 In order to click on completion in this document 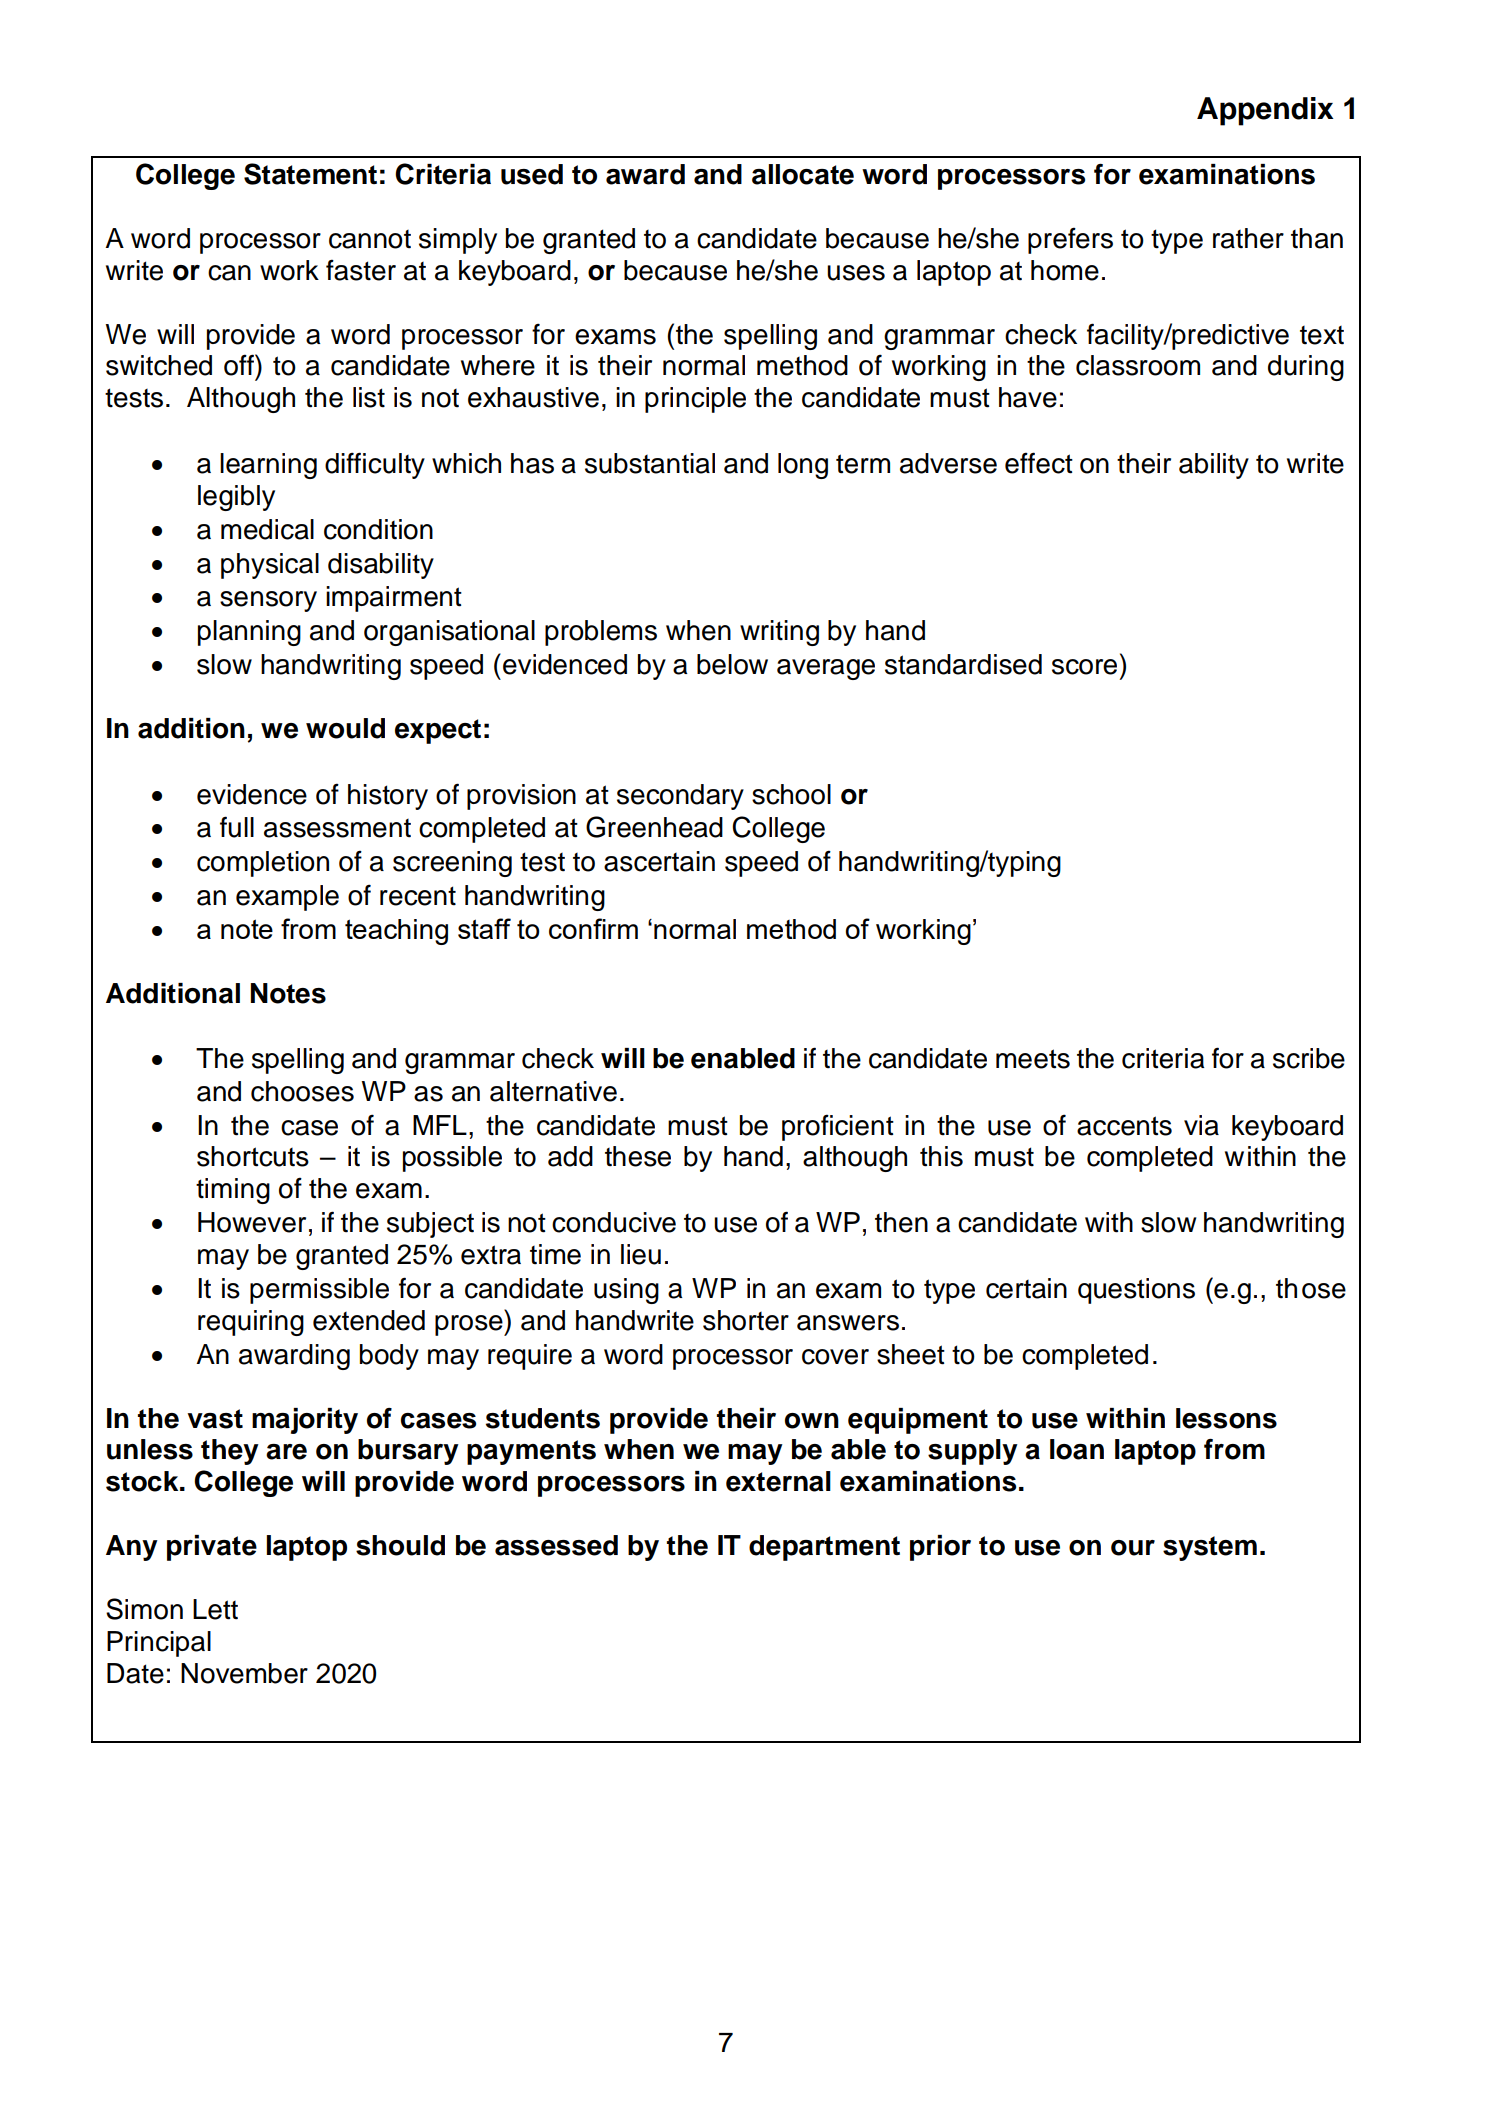, I will do `click(263, 864)`.
